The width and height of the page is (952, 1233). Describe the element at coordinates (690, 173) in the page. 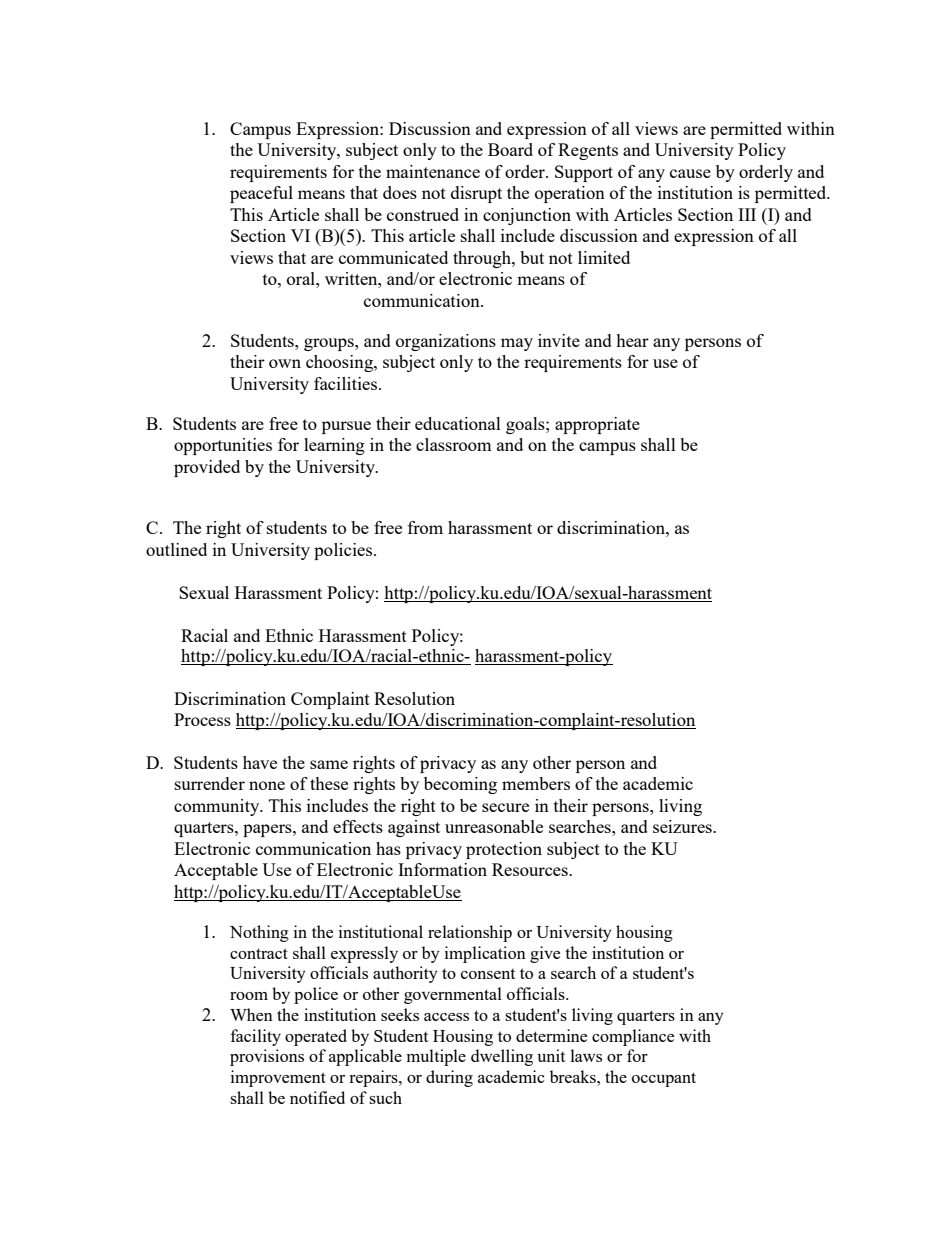

I see `cause` at that location.
